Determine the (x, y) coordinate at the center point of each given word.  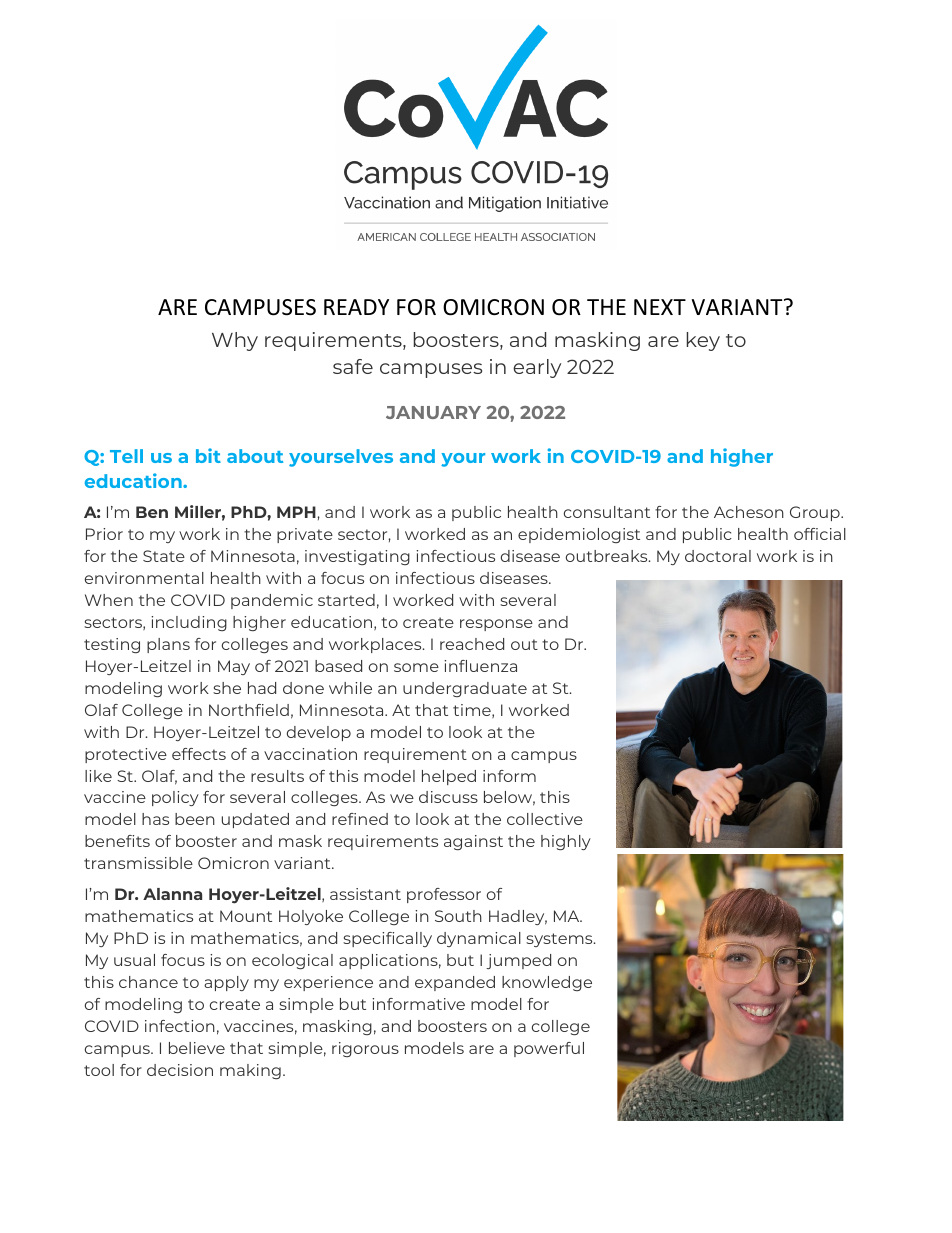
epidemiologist (579, 535)
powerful (549, 1049)
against (473, 842)
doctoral (718, 556)
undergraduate (465, 689)
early (537, 368)
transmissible (138, 863)
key (703, 341)
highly (566, 842)
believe (197, 1048)
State (164, 556)
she (227, 688)
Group (816, 513)
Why (235, 341)
